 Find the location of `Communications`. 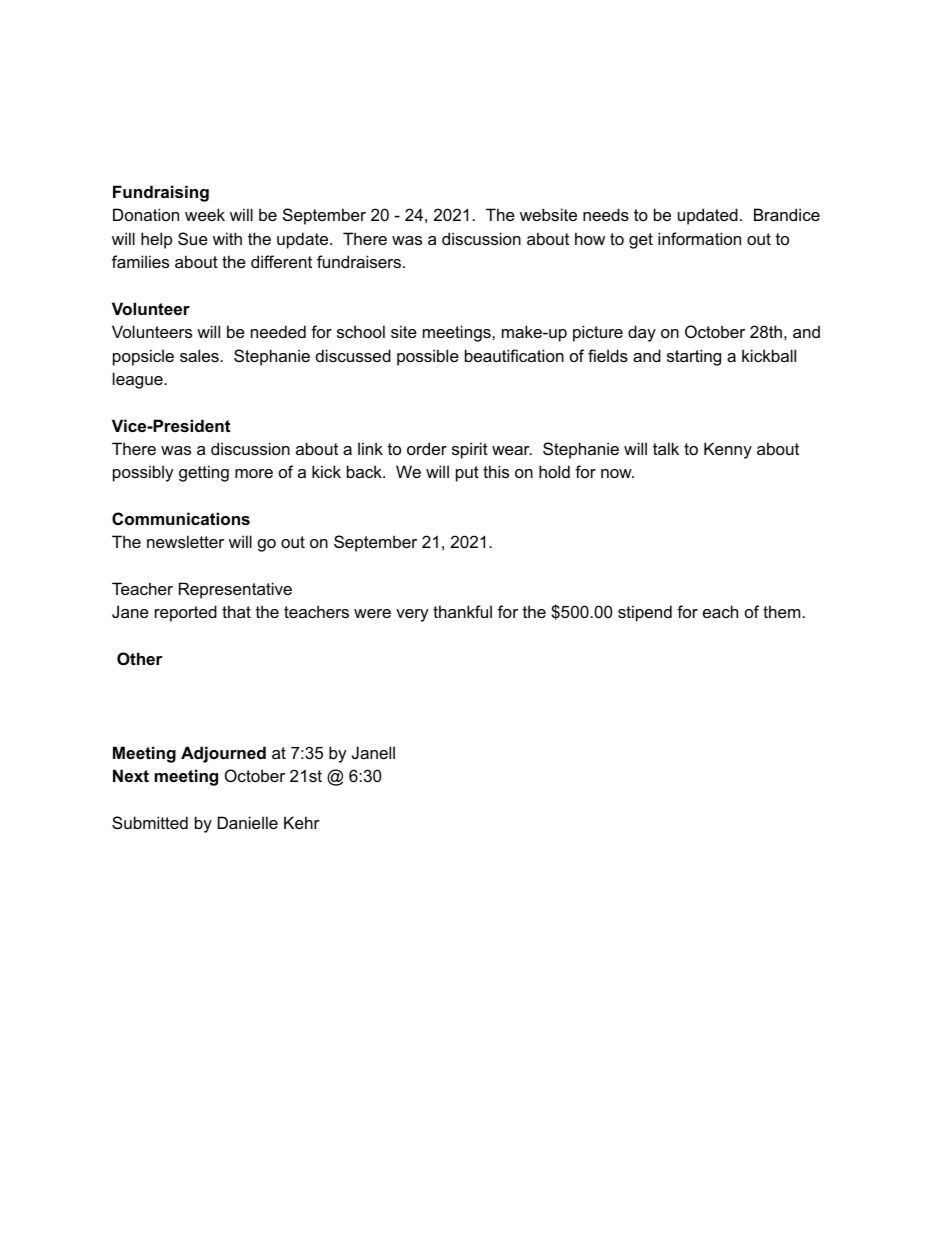

Communications is located at coordinates (181, 518).
